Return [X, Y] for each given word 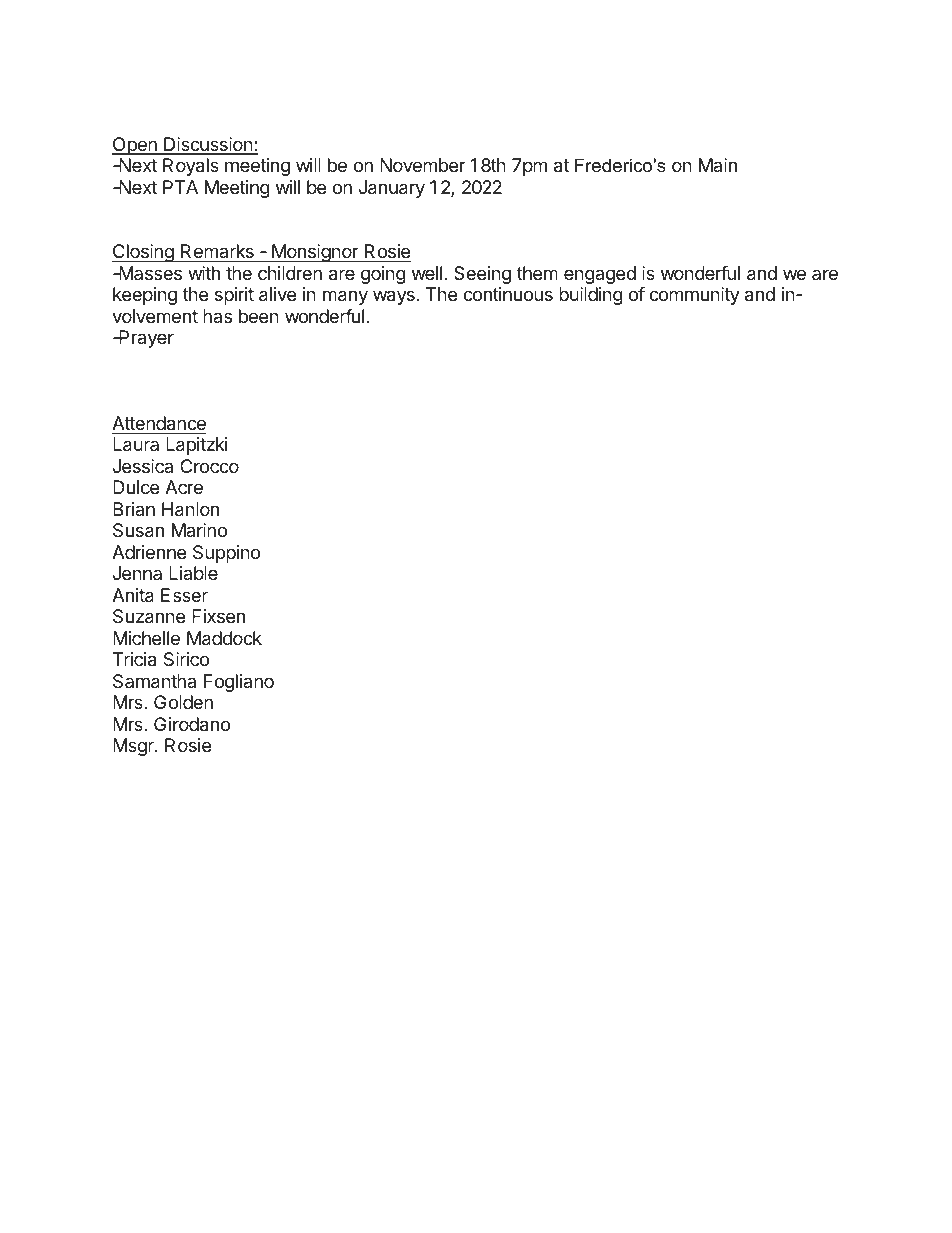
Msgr [134, 747]
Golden [183, 702]
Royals [191, 167]
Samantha [154, 681]
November [423, 165]
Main [718, 165]
